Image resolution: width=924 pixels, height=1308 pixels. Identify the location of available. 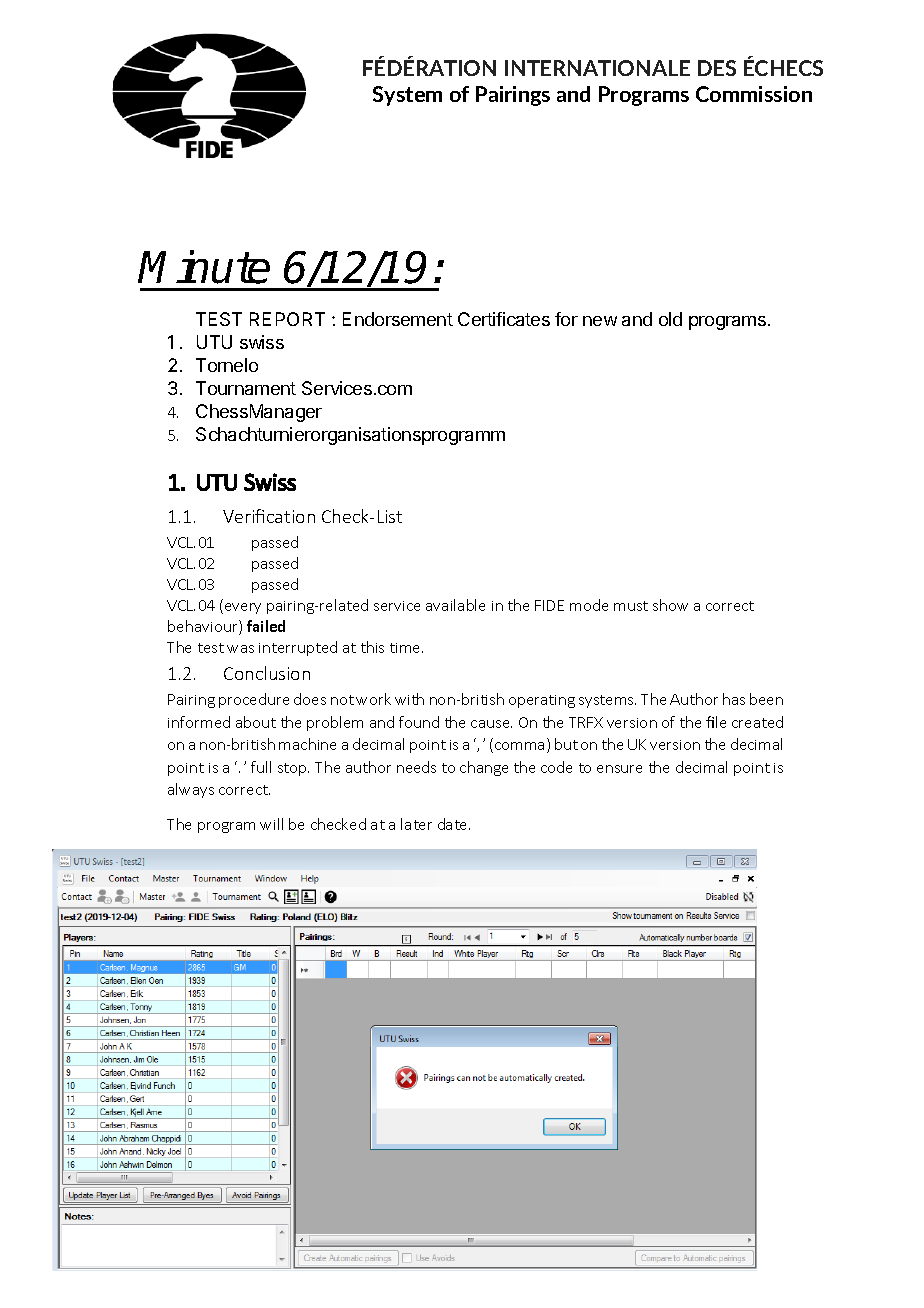
(455, 605).
